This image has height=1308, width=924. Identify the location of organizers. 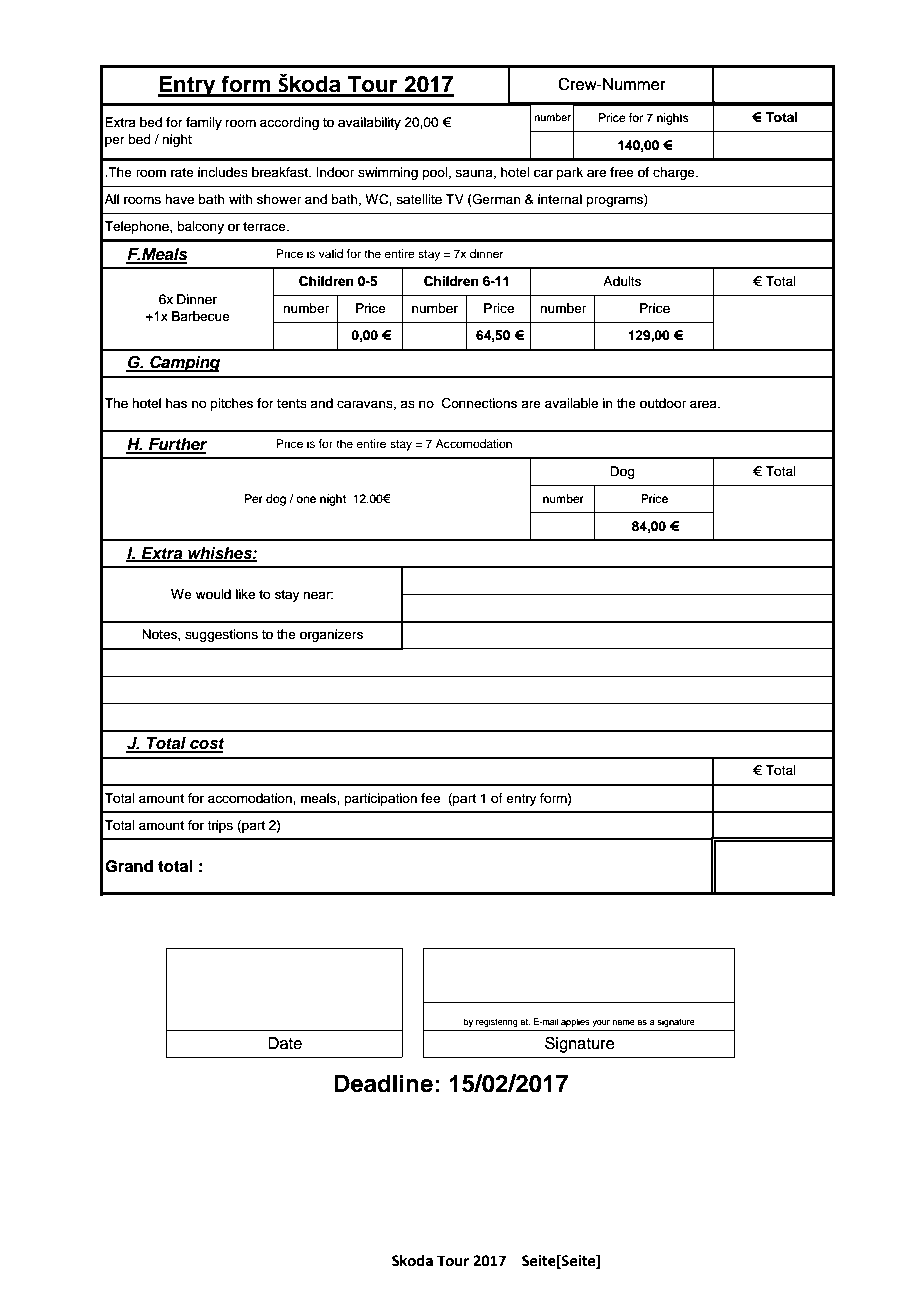
(331, 635).
